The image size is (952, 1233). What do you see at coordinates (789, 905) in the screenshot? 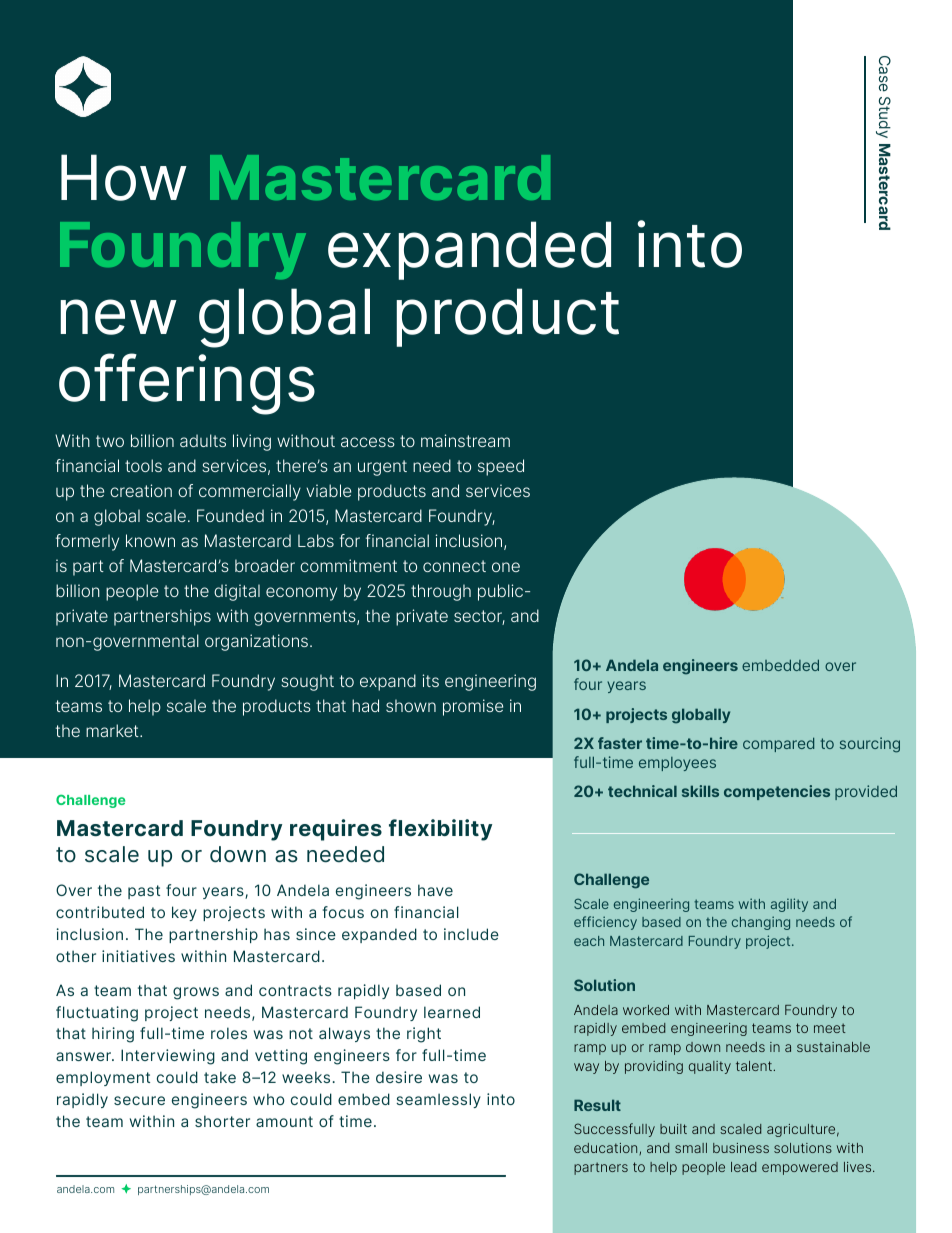
I see `agility` at bounding box center [789, 905].
